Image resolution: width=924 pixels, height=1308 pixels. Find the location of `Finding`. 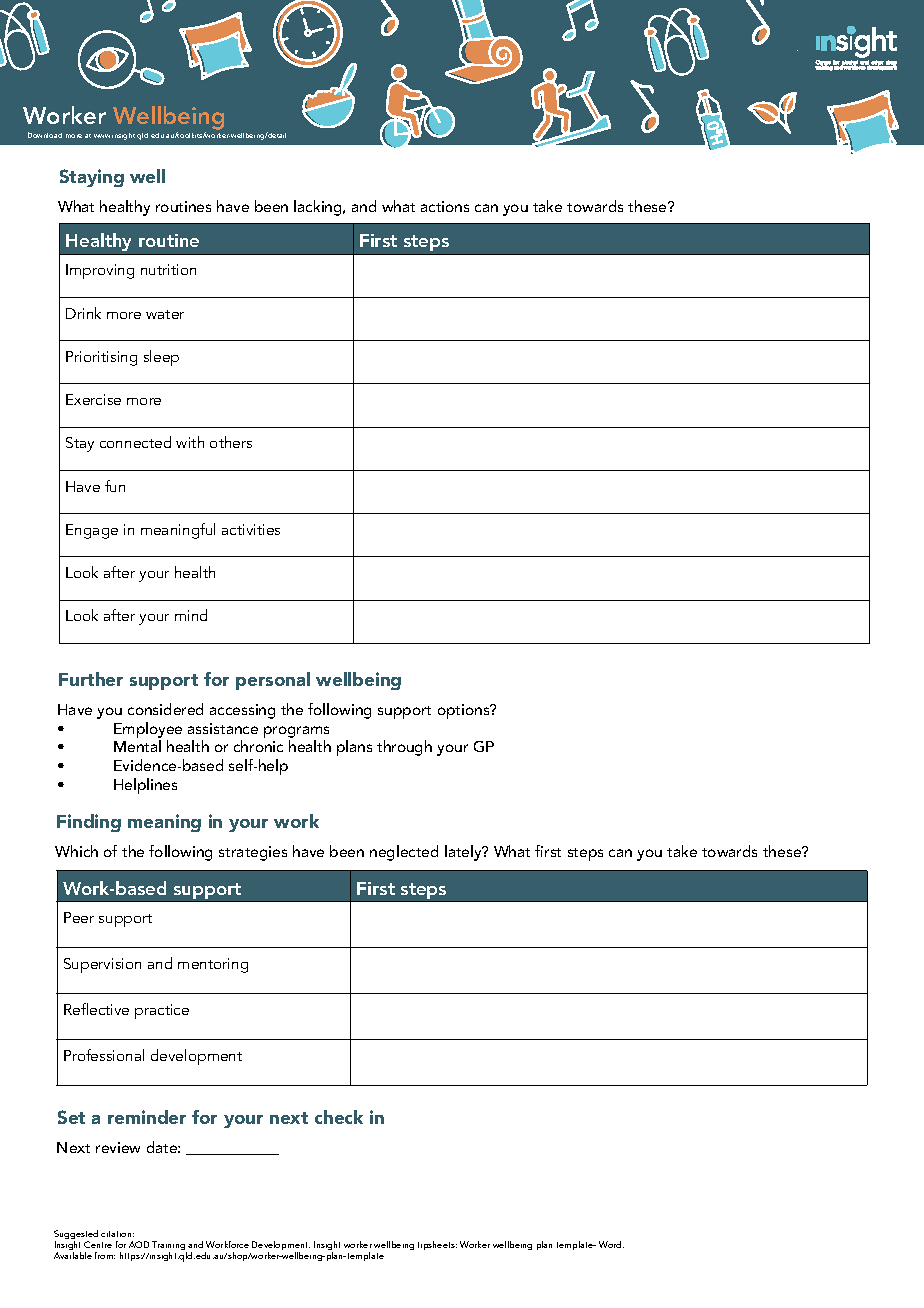

Finding is located at coordinates (89, 823).
